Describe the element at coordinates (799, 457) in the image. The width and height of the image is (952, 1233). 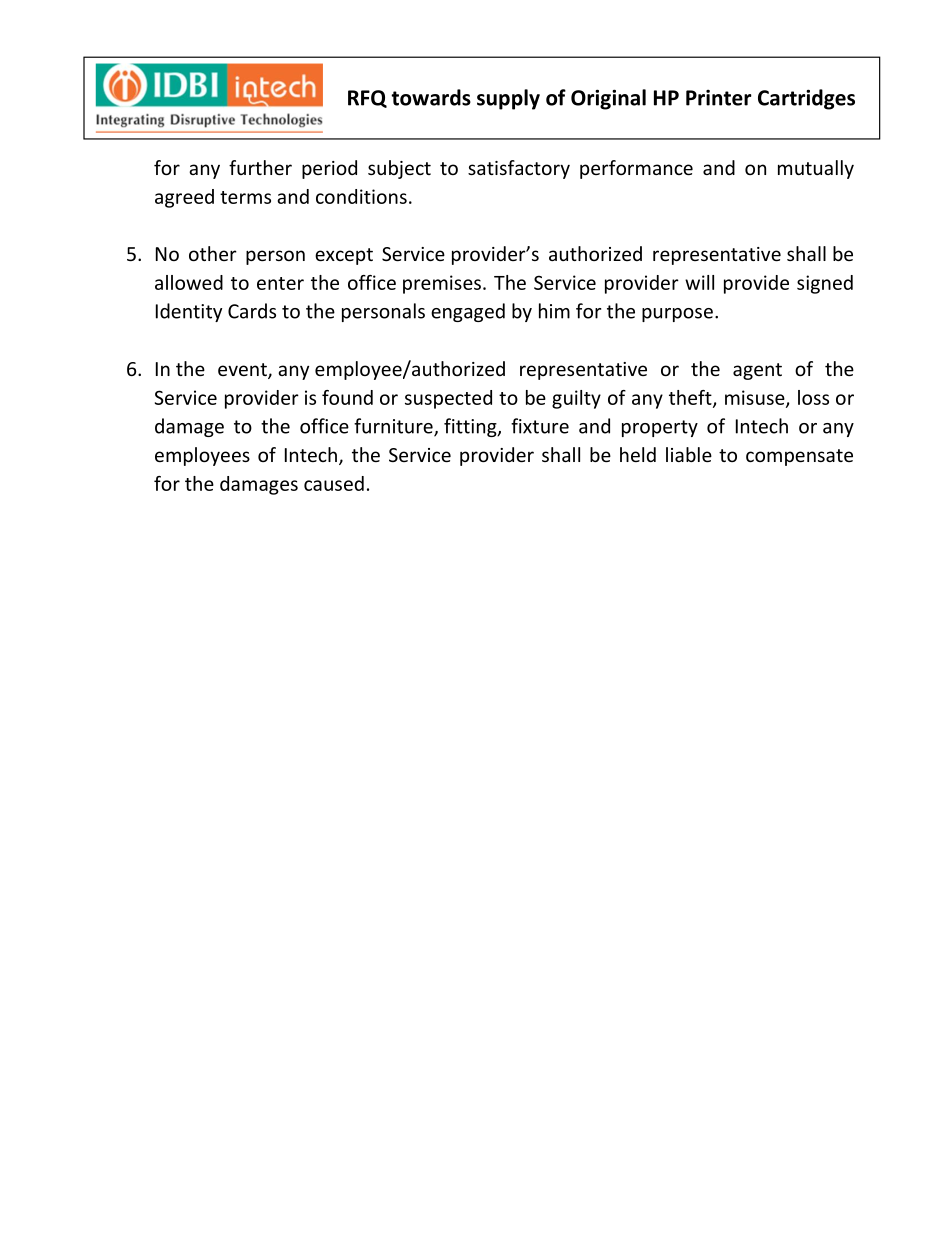
I see `compensate` at that location.
